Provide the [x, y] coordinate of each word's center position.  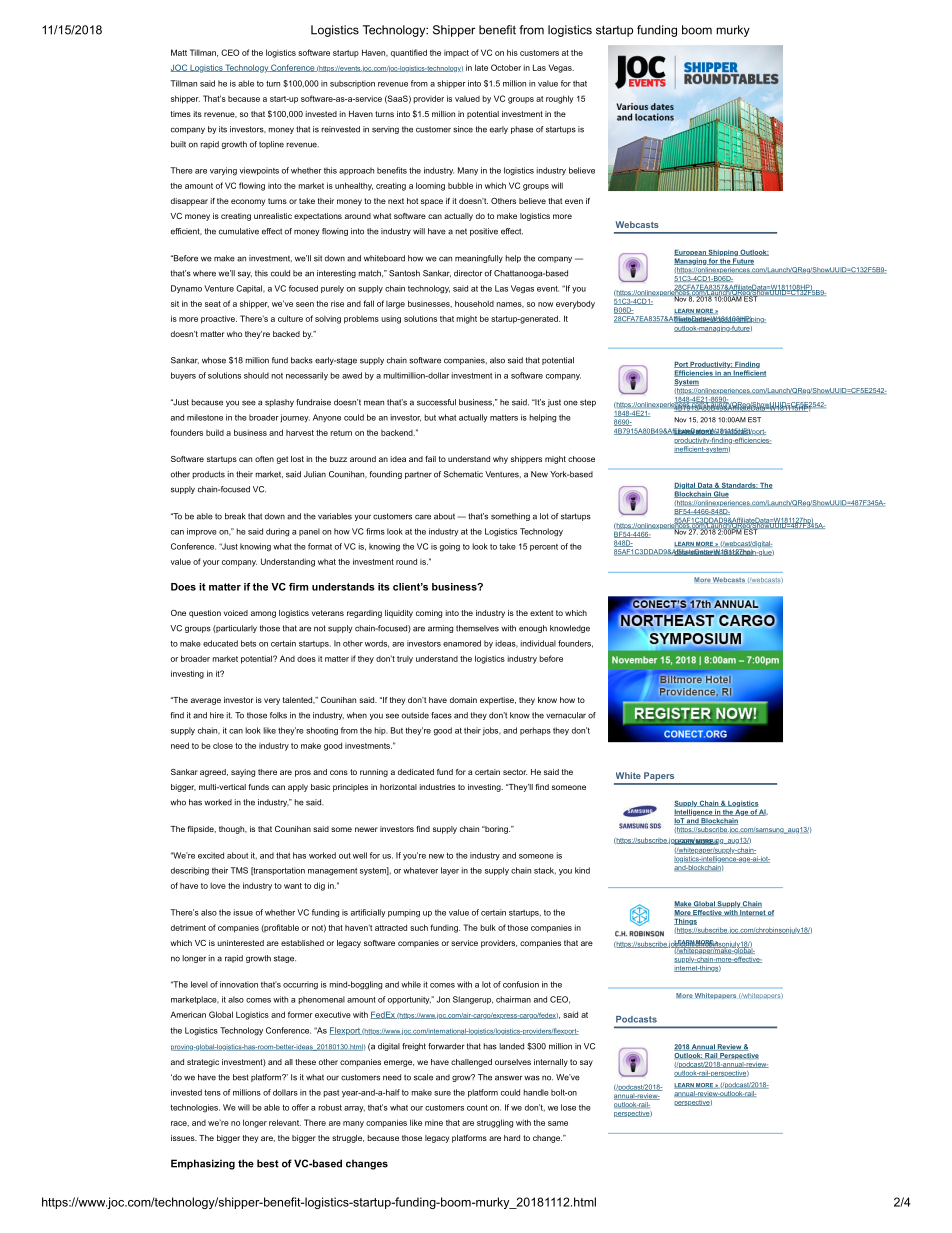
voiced [236, 613]
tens [212, 1093]
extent [541, 613]
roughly [560, 99]
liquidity [399, 614]
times [181, 114]
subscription [352, 84]
